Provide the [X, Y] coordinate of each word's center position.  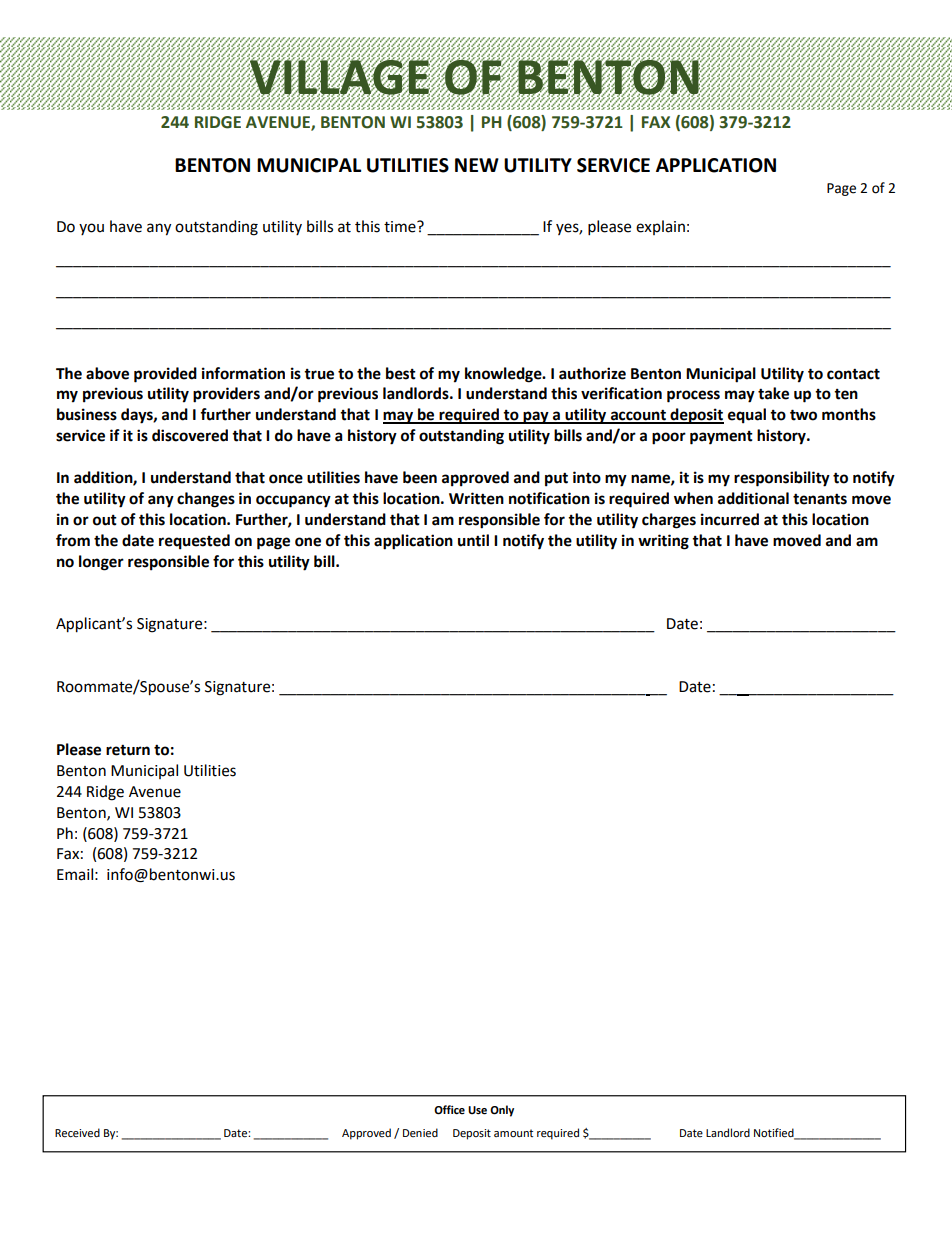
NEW [477, 165]
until [473, 540]
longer [101, 563]
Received [77, 1133]
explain [660, 227]
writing [663, 542]
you [91, 229]
